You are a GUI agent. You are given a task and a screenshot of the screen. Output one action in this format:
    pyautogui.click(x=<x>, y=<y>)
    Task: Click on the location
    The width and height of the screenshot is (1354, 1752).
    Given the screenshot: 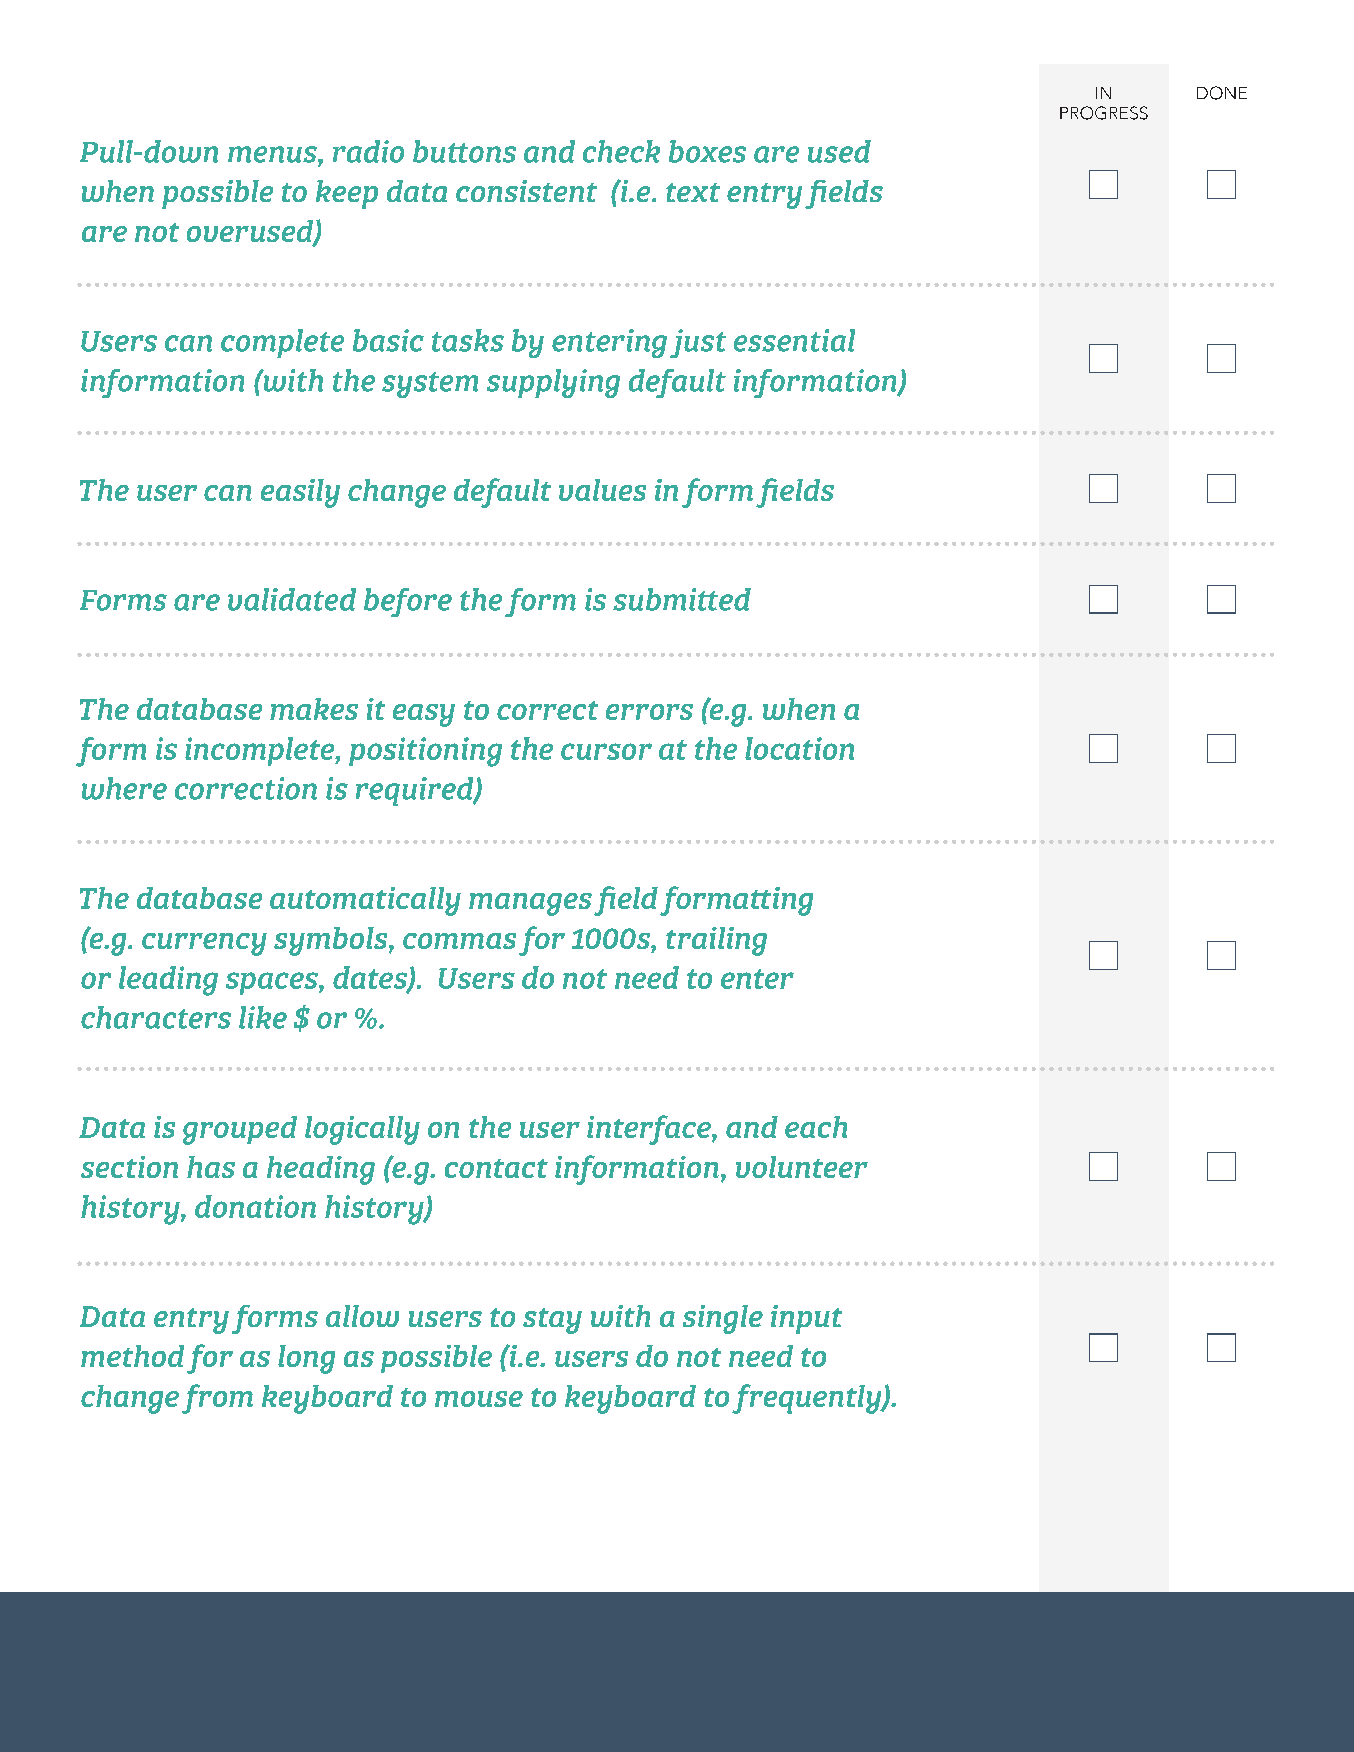 What is the action you would take?
    pyautogui.click(x=799, y=748)
